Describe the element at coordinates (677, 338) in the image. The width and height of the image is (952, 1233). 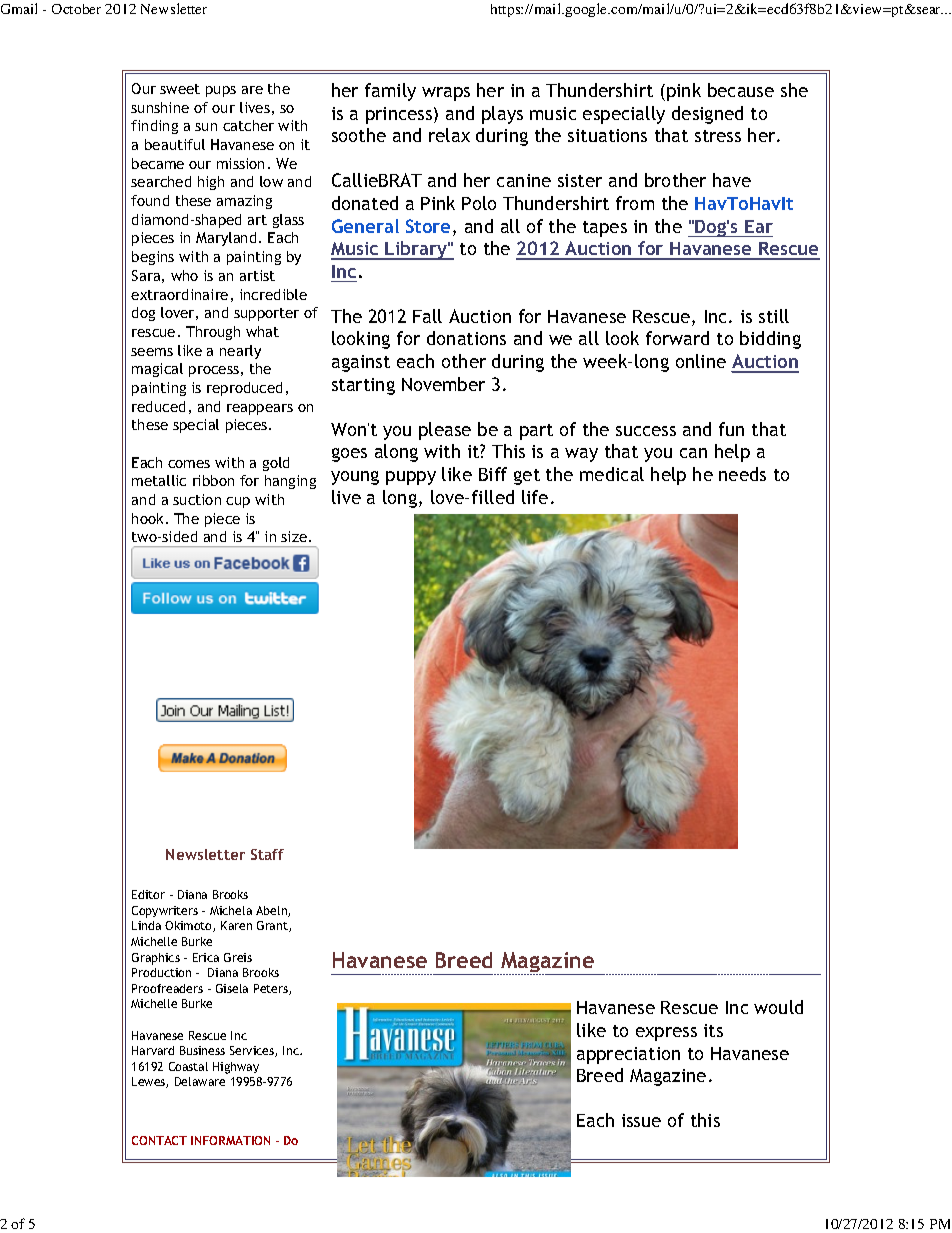
I see `forward` at that location.
